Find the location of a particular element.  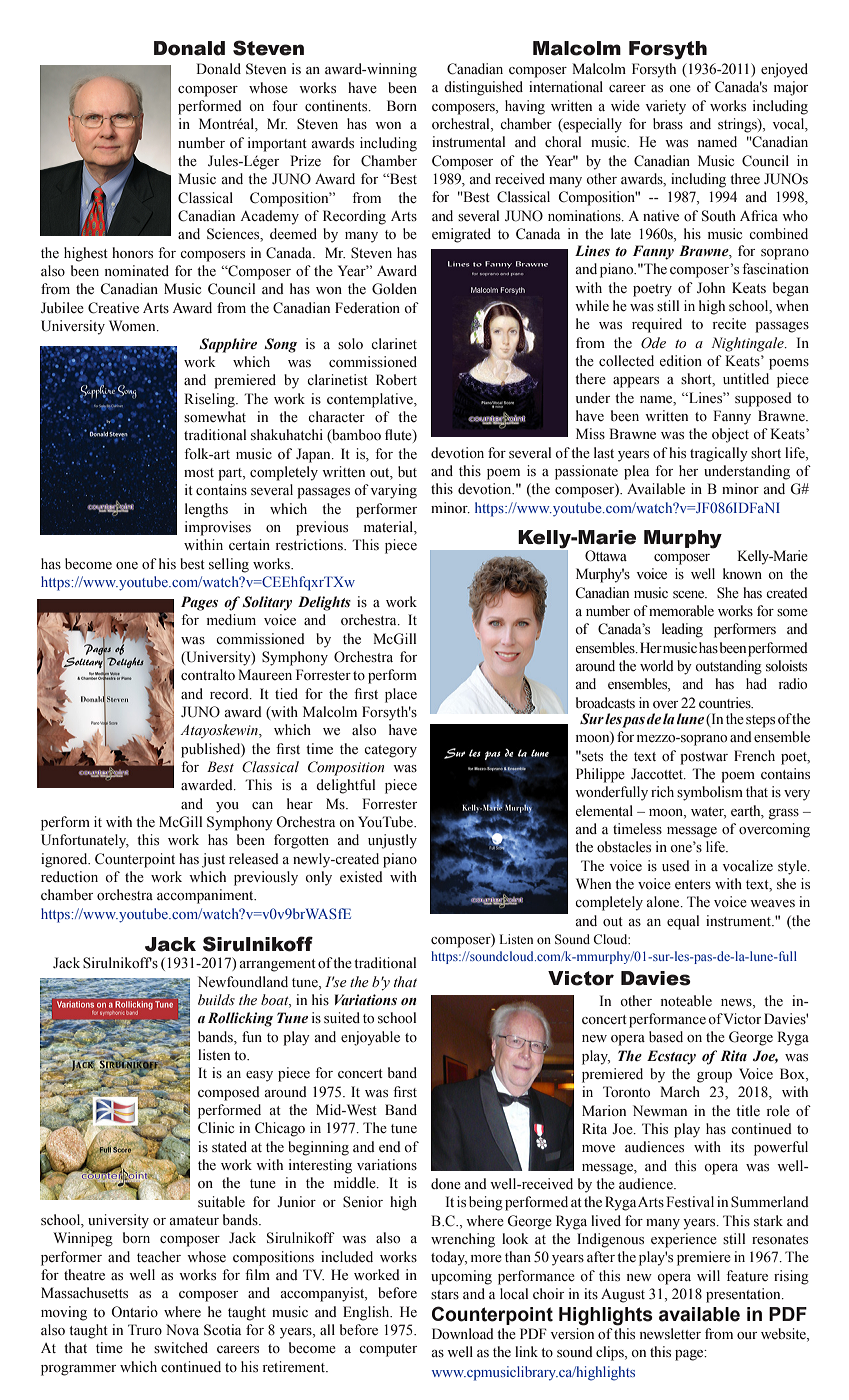

Download is located at coordinates (463, 1334).
